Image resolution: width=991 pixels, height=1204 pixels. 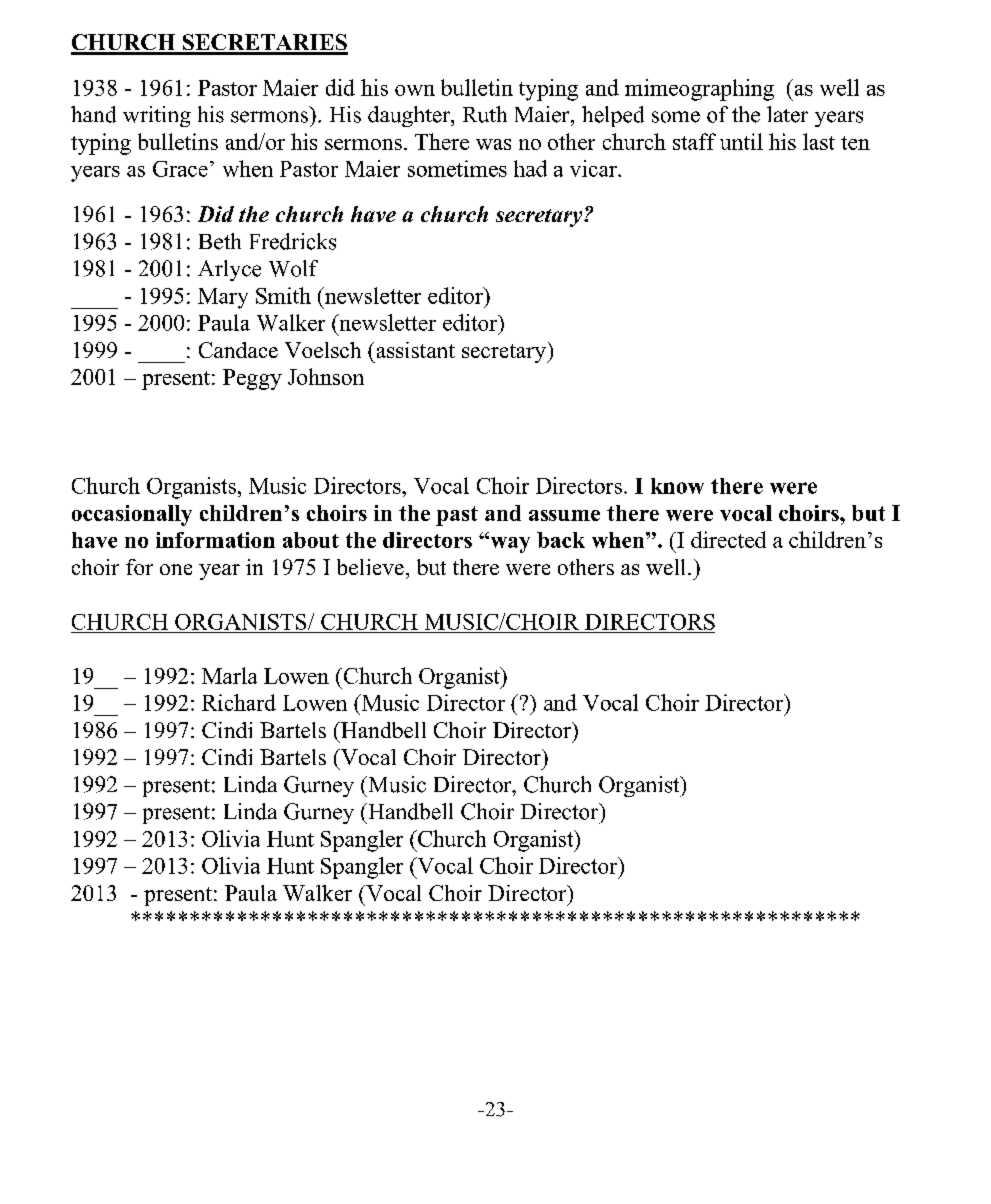 I want to click on Ruth, so click(x=485, y=114).
